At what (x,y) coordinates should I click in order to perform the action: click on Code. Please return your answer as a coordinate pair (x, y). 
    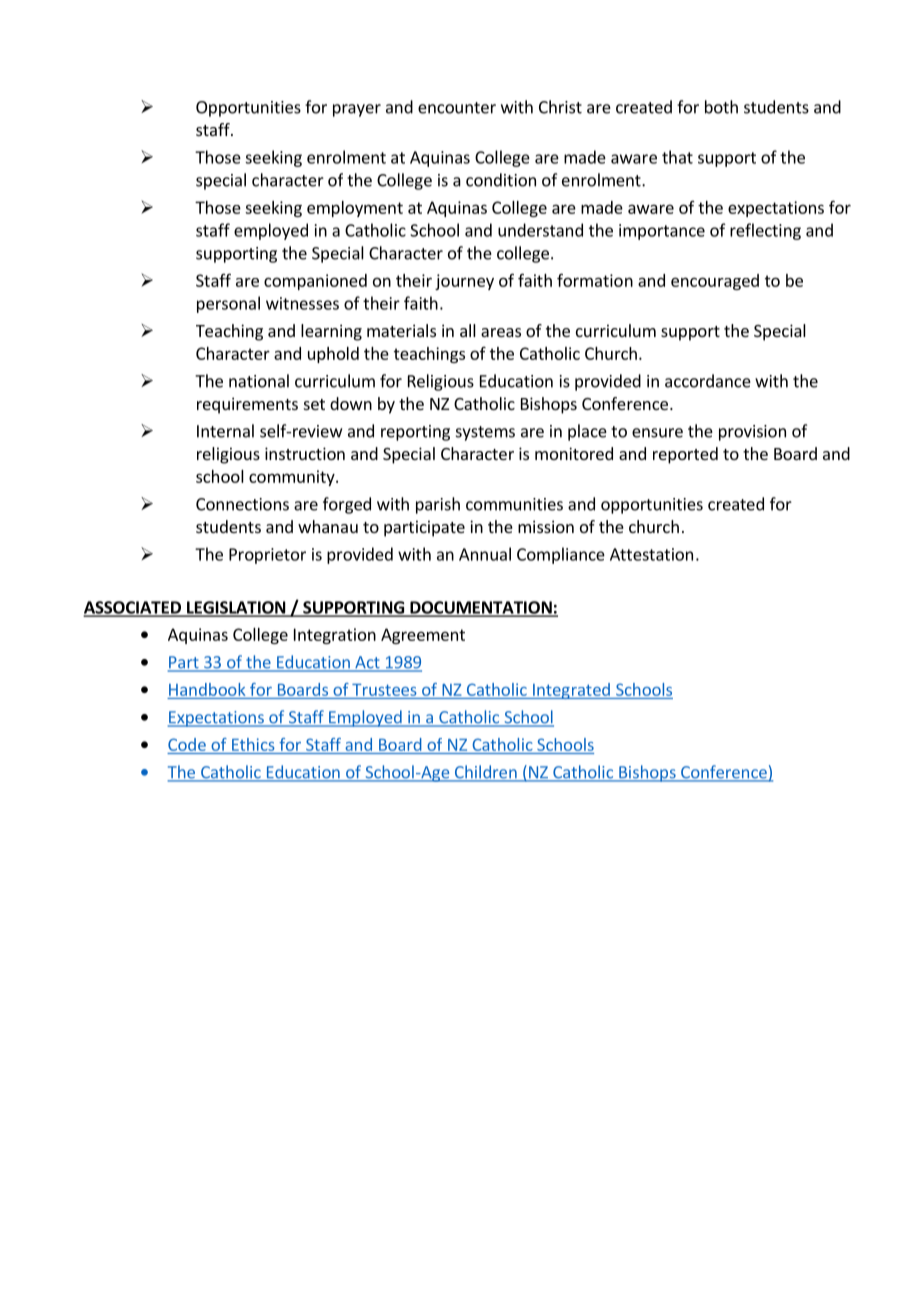
    Looking at the image, I should click on (187, 744).
